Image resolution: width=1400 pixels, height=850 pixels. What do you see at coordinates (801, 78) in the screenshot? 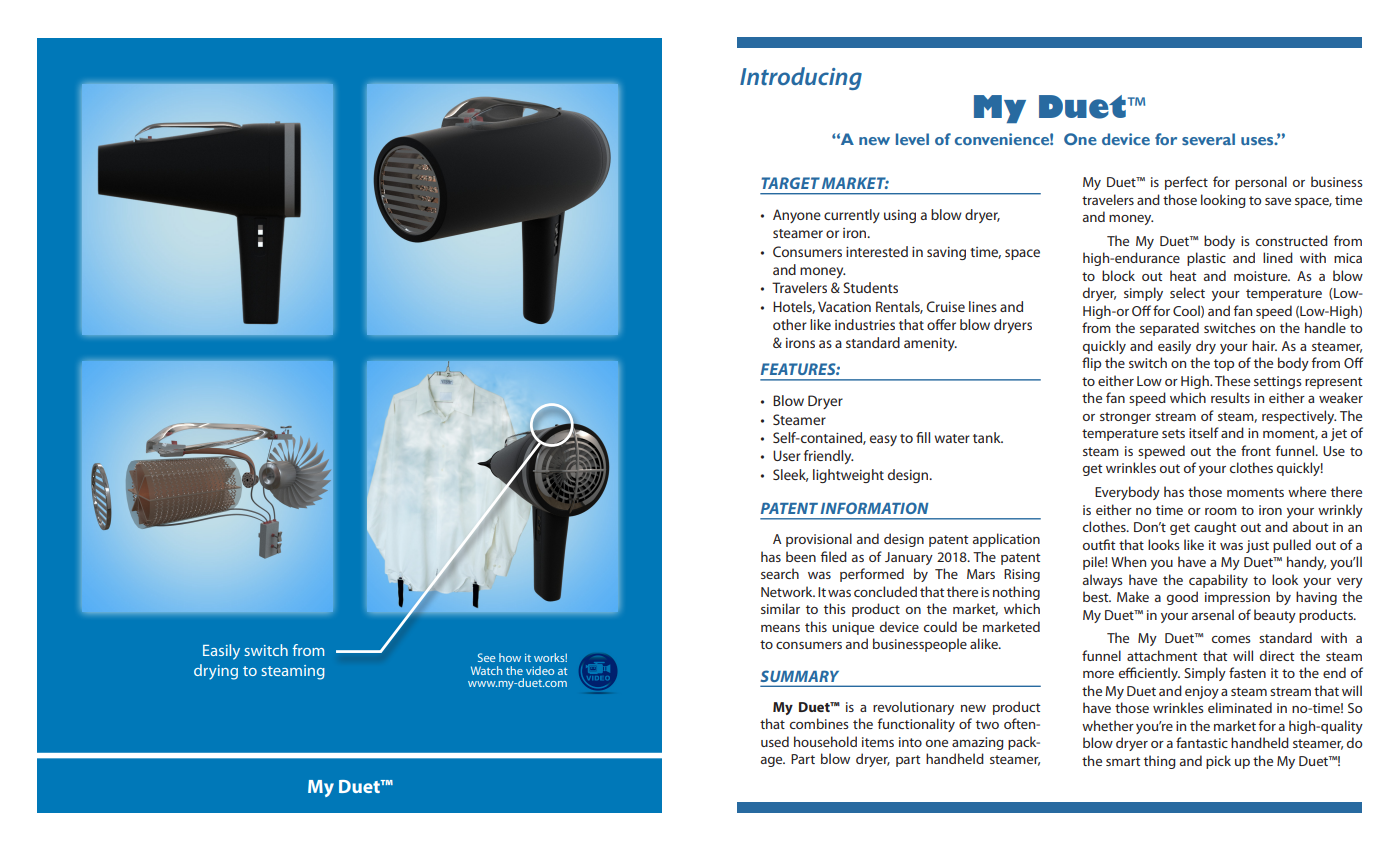
I see `Introducing` at bounding box center [801, 78].
